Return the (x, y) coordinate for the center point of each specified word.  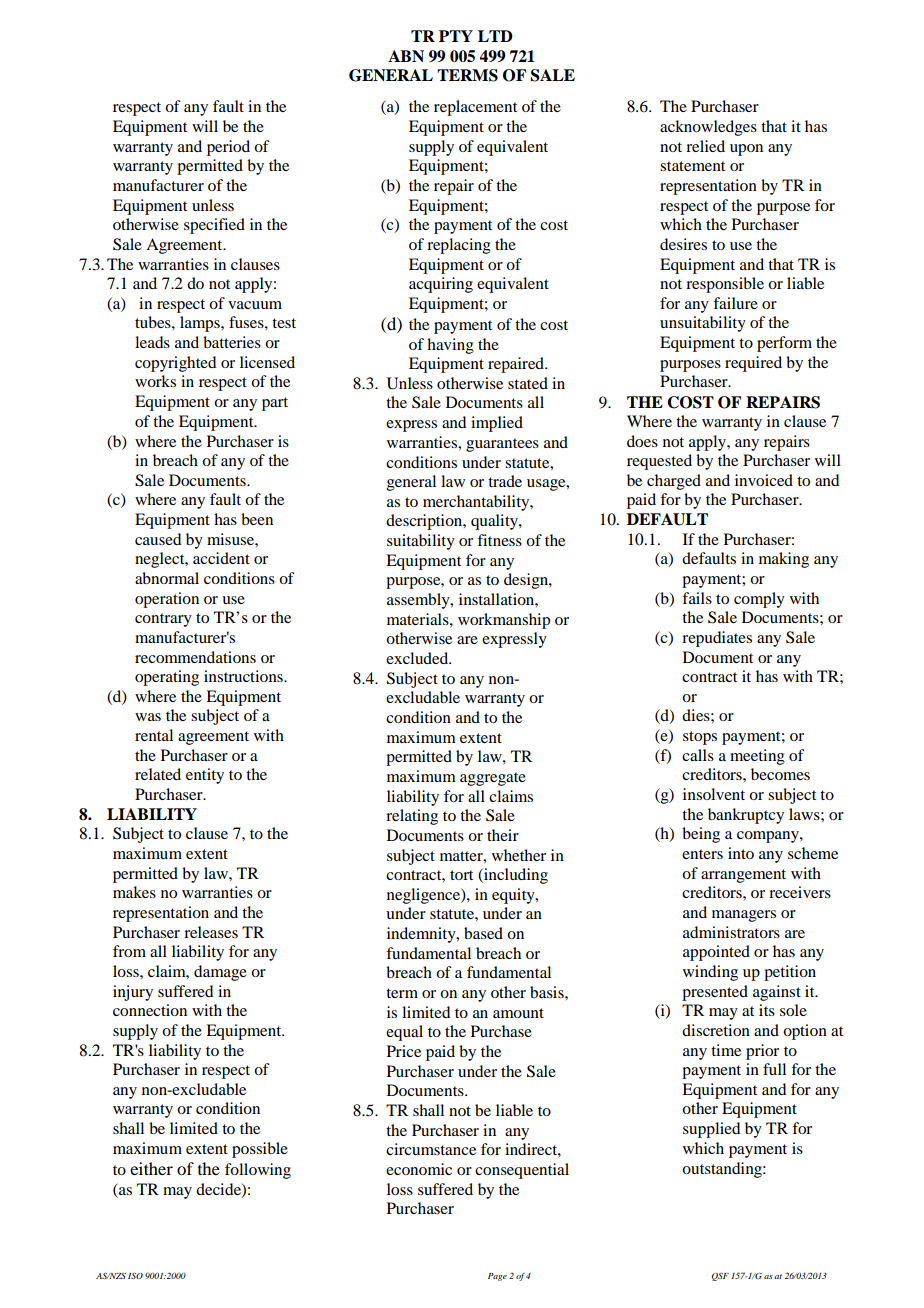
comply (759, 600)
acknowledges (708, 128)
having (450, 346)
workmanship (504, 621)
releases (211, 932)
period (228, 148)
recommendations (195, 657)
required (753, 364)
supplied (711, 1130)
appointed (716, 953)
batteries (232, 342)
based (483, 933)
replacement (475, 108)
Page (497, 1277)
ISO (135, 1276)
